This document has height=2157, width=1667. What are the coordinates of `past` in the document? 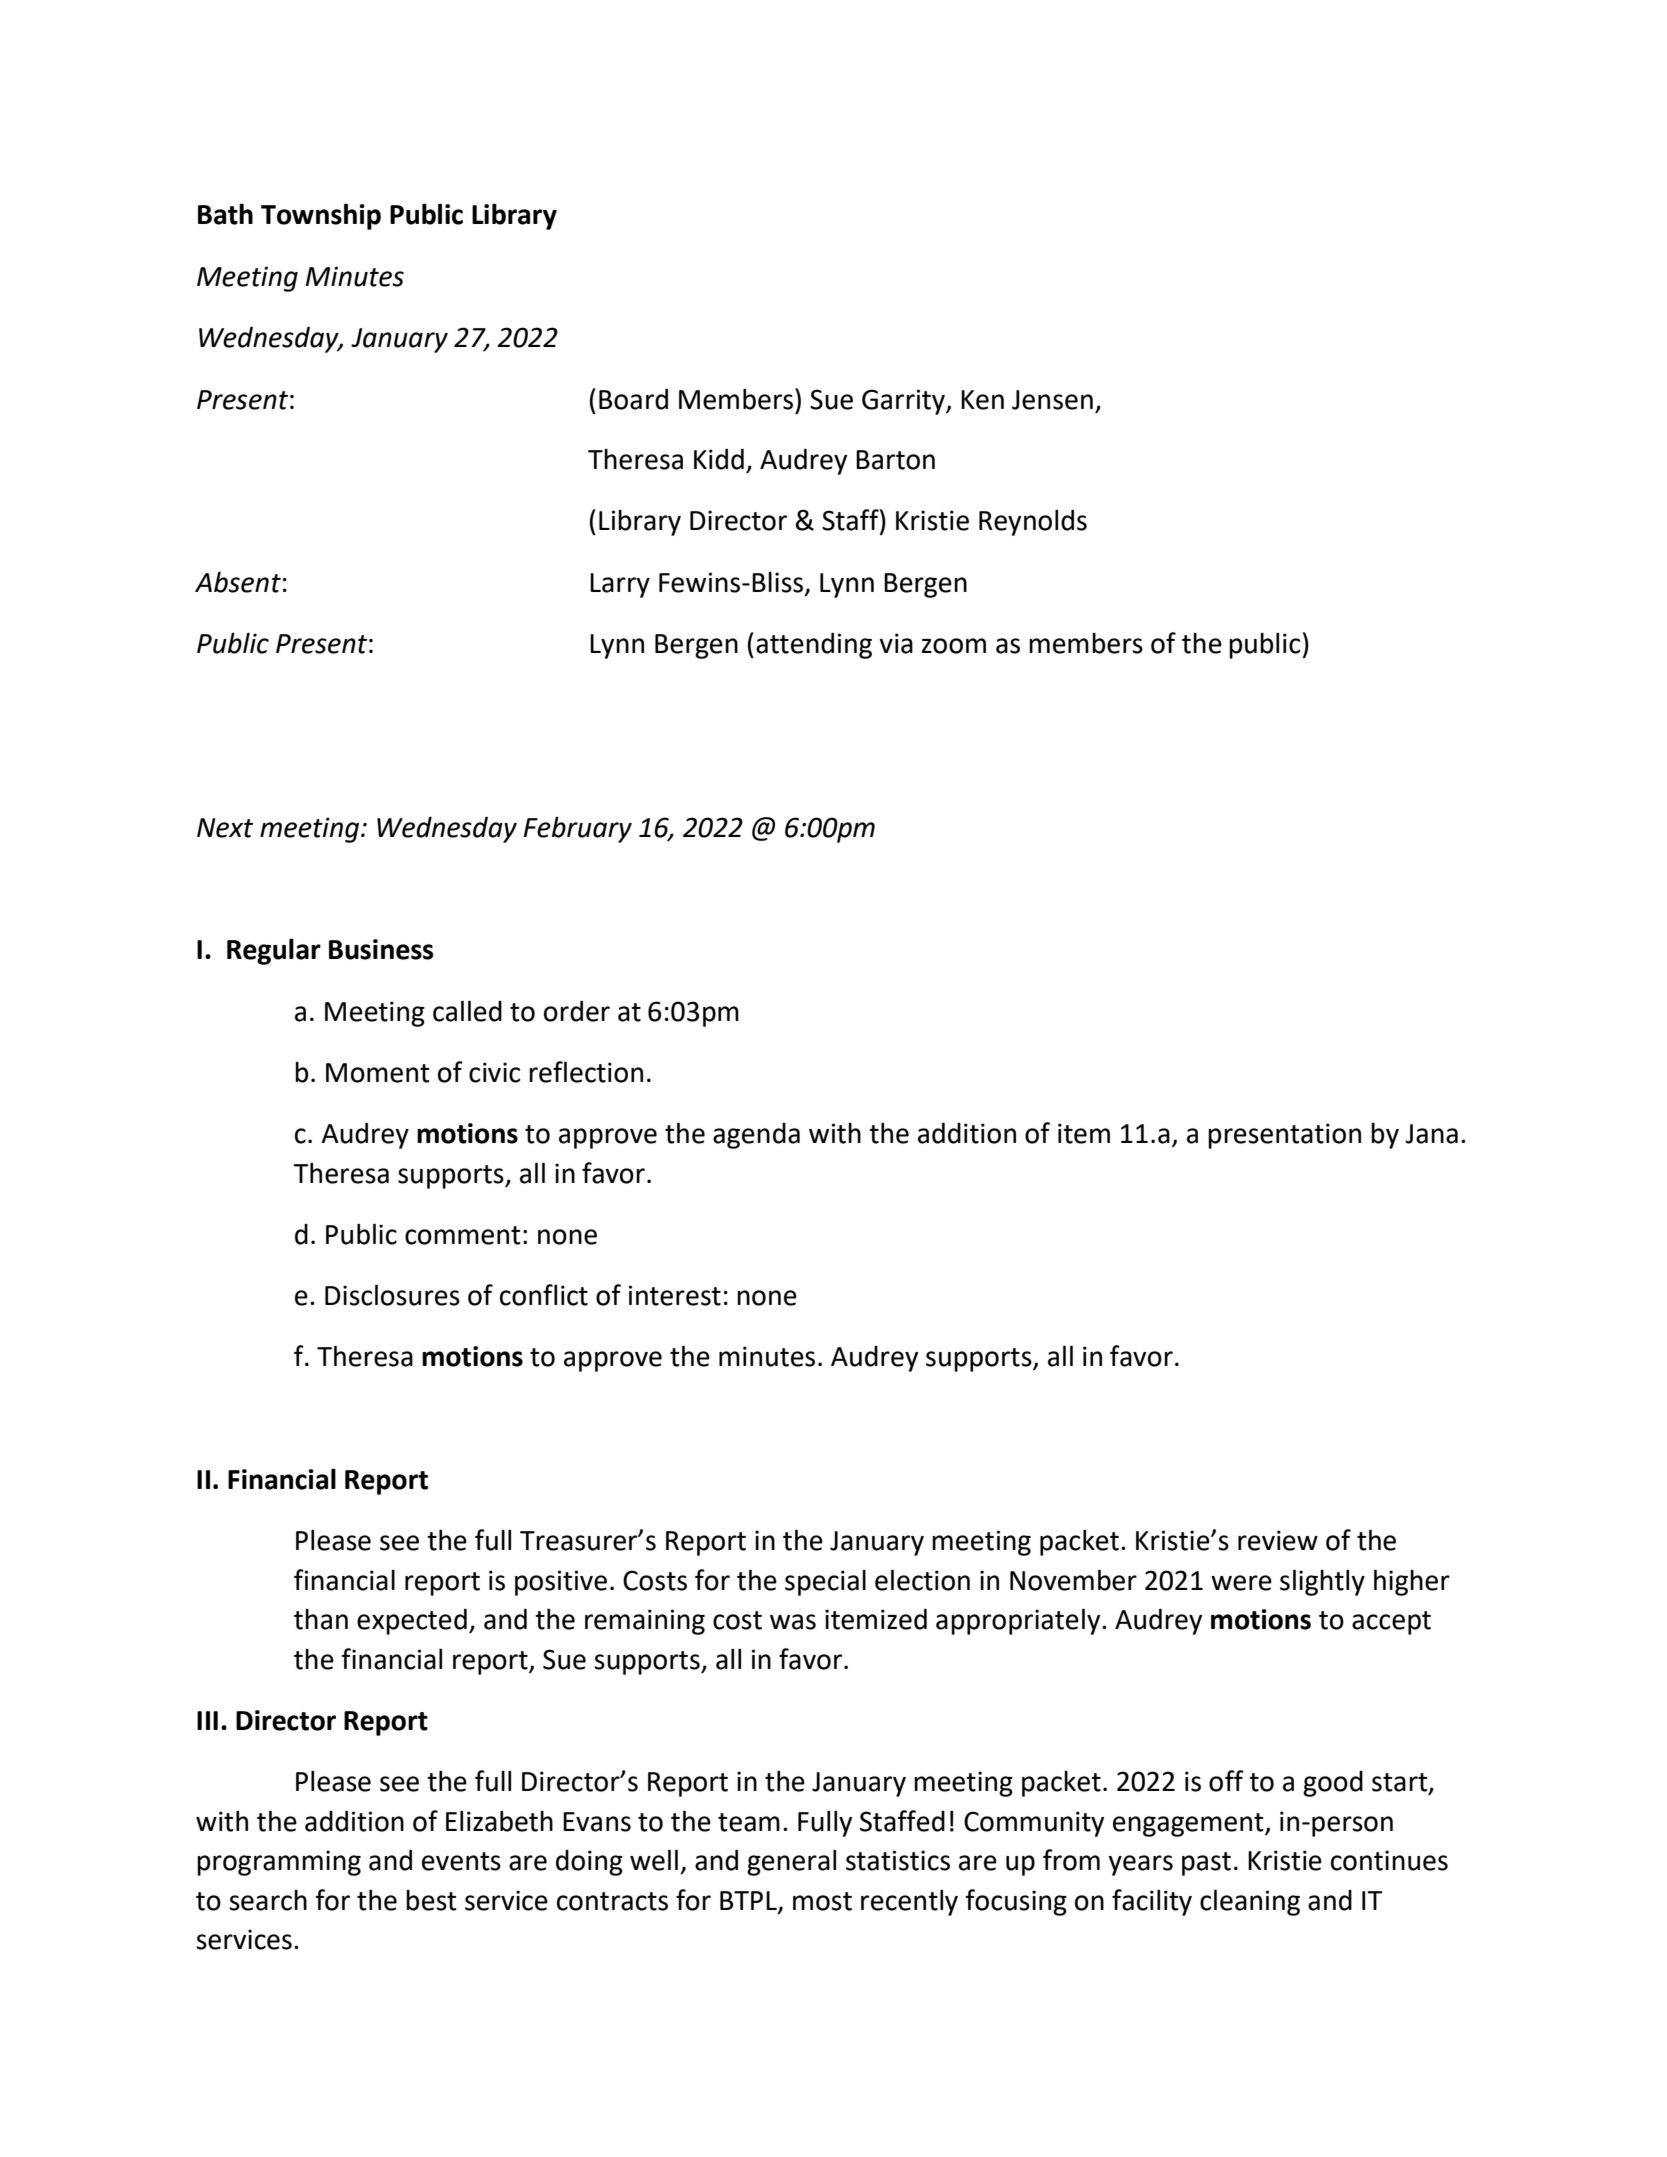 It's located at (1206, 1864).
